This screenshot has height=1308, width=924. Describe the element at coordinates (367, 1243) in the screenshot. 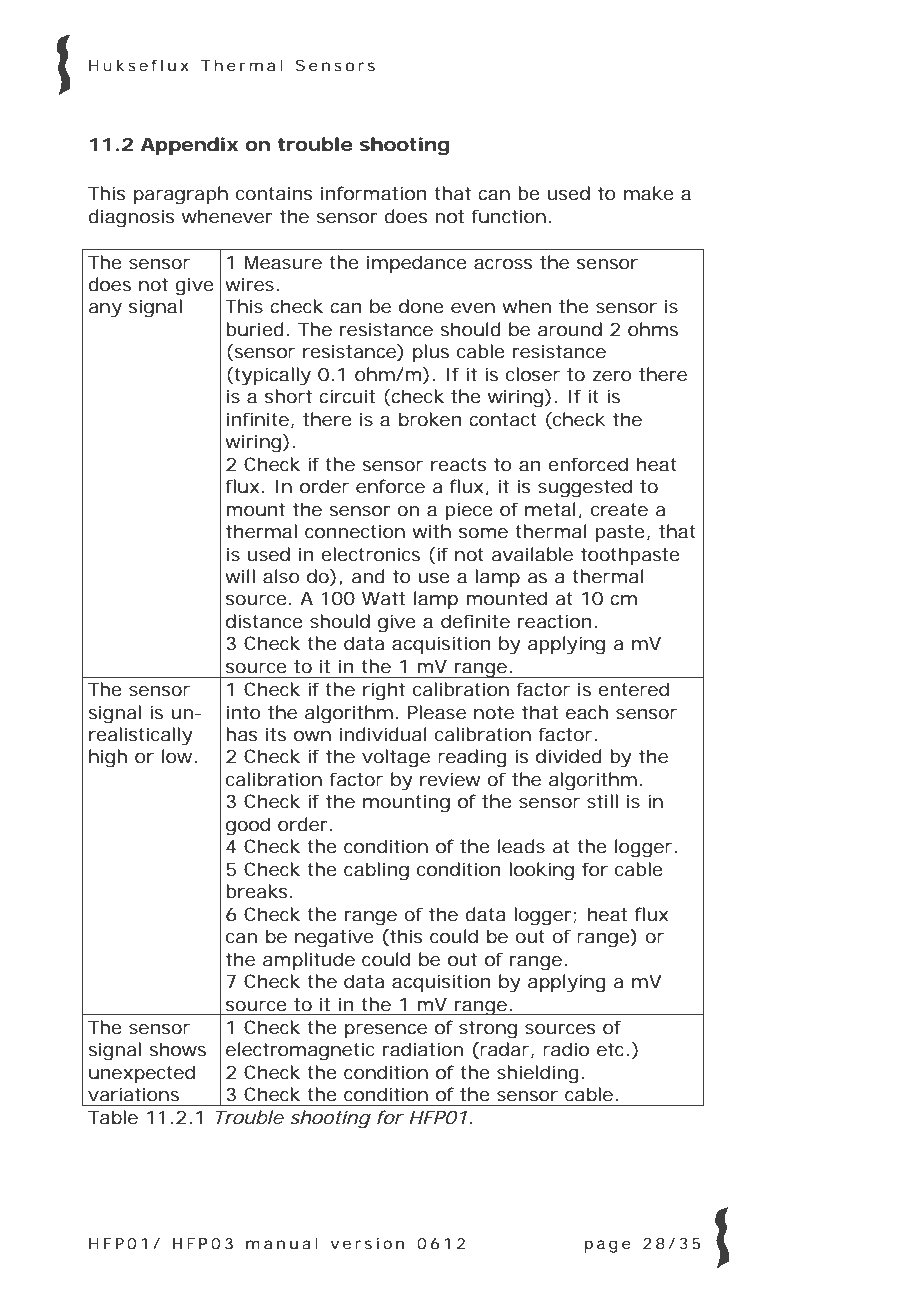

I see `version` at that location.
